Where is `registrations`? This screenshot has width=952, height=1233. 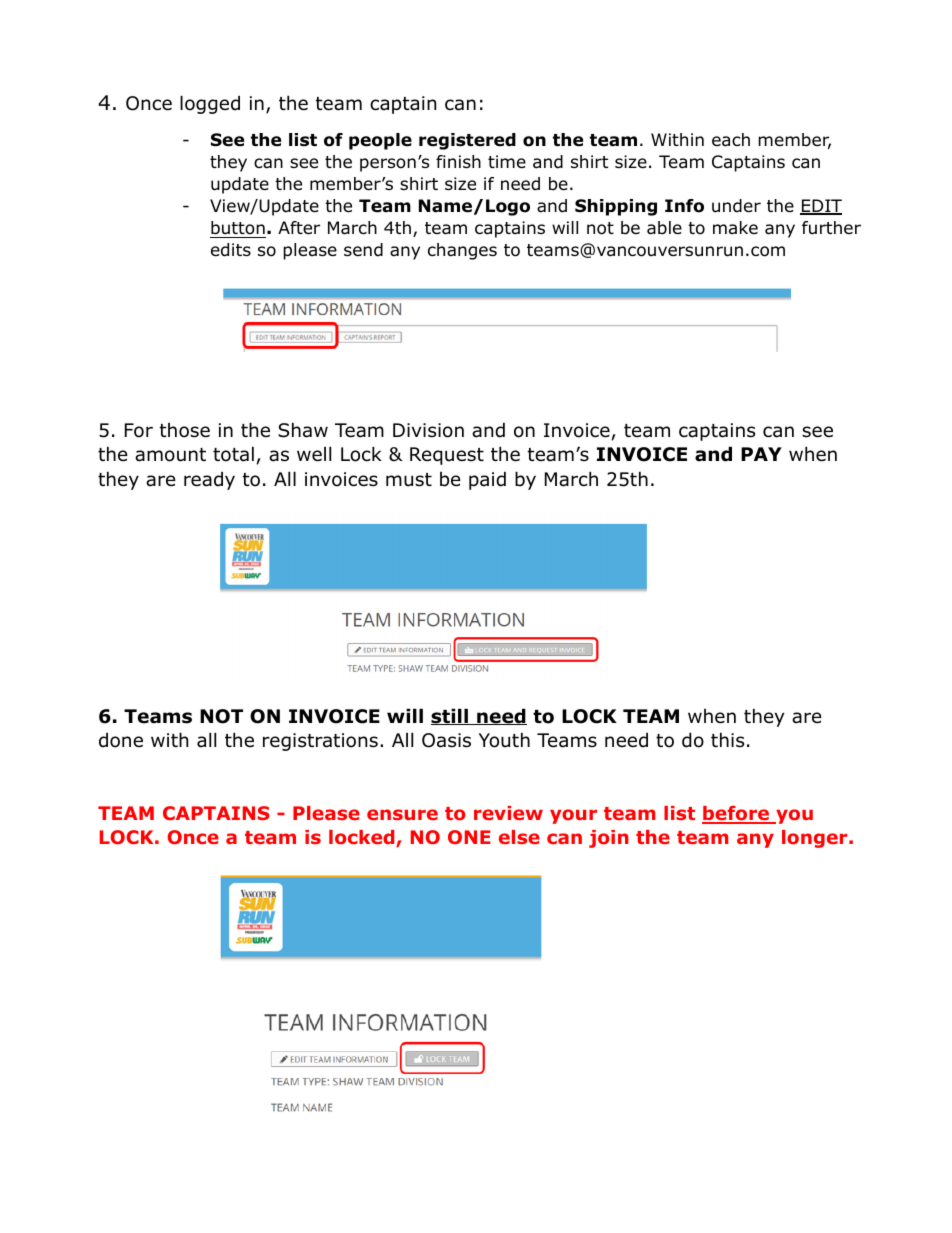 registrations is located at coordinates (320, 742).
